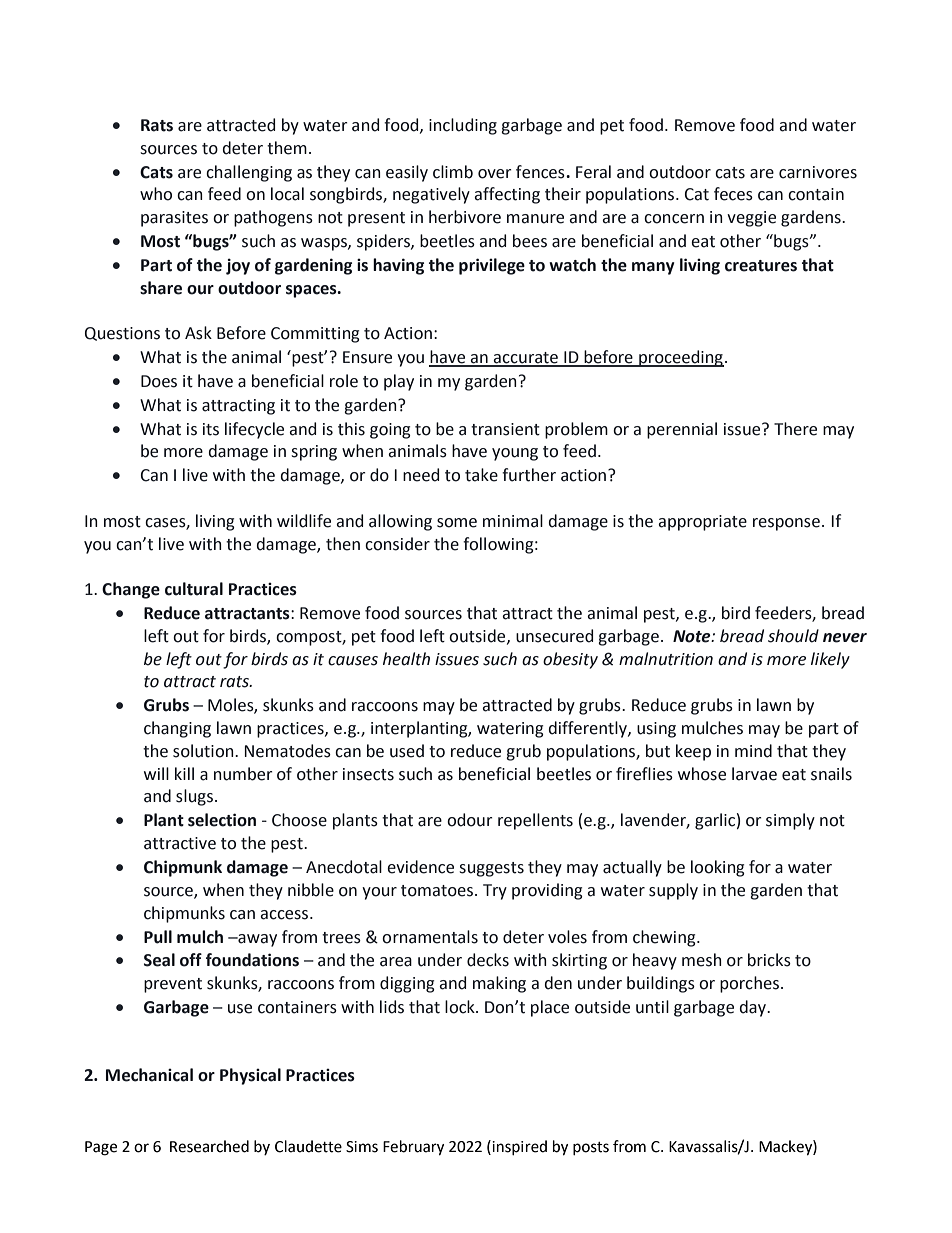 The height and width of the image is (1233, 952). What do you see at coordinates (249, 173) in the image?
I see `challenging` at bounding box center [249, 173].
